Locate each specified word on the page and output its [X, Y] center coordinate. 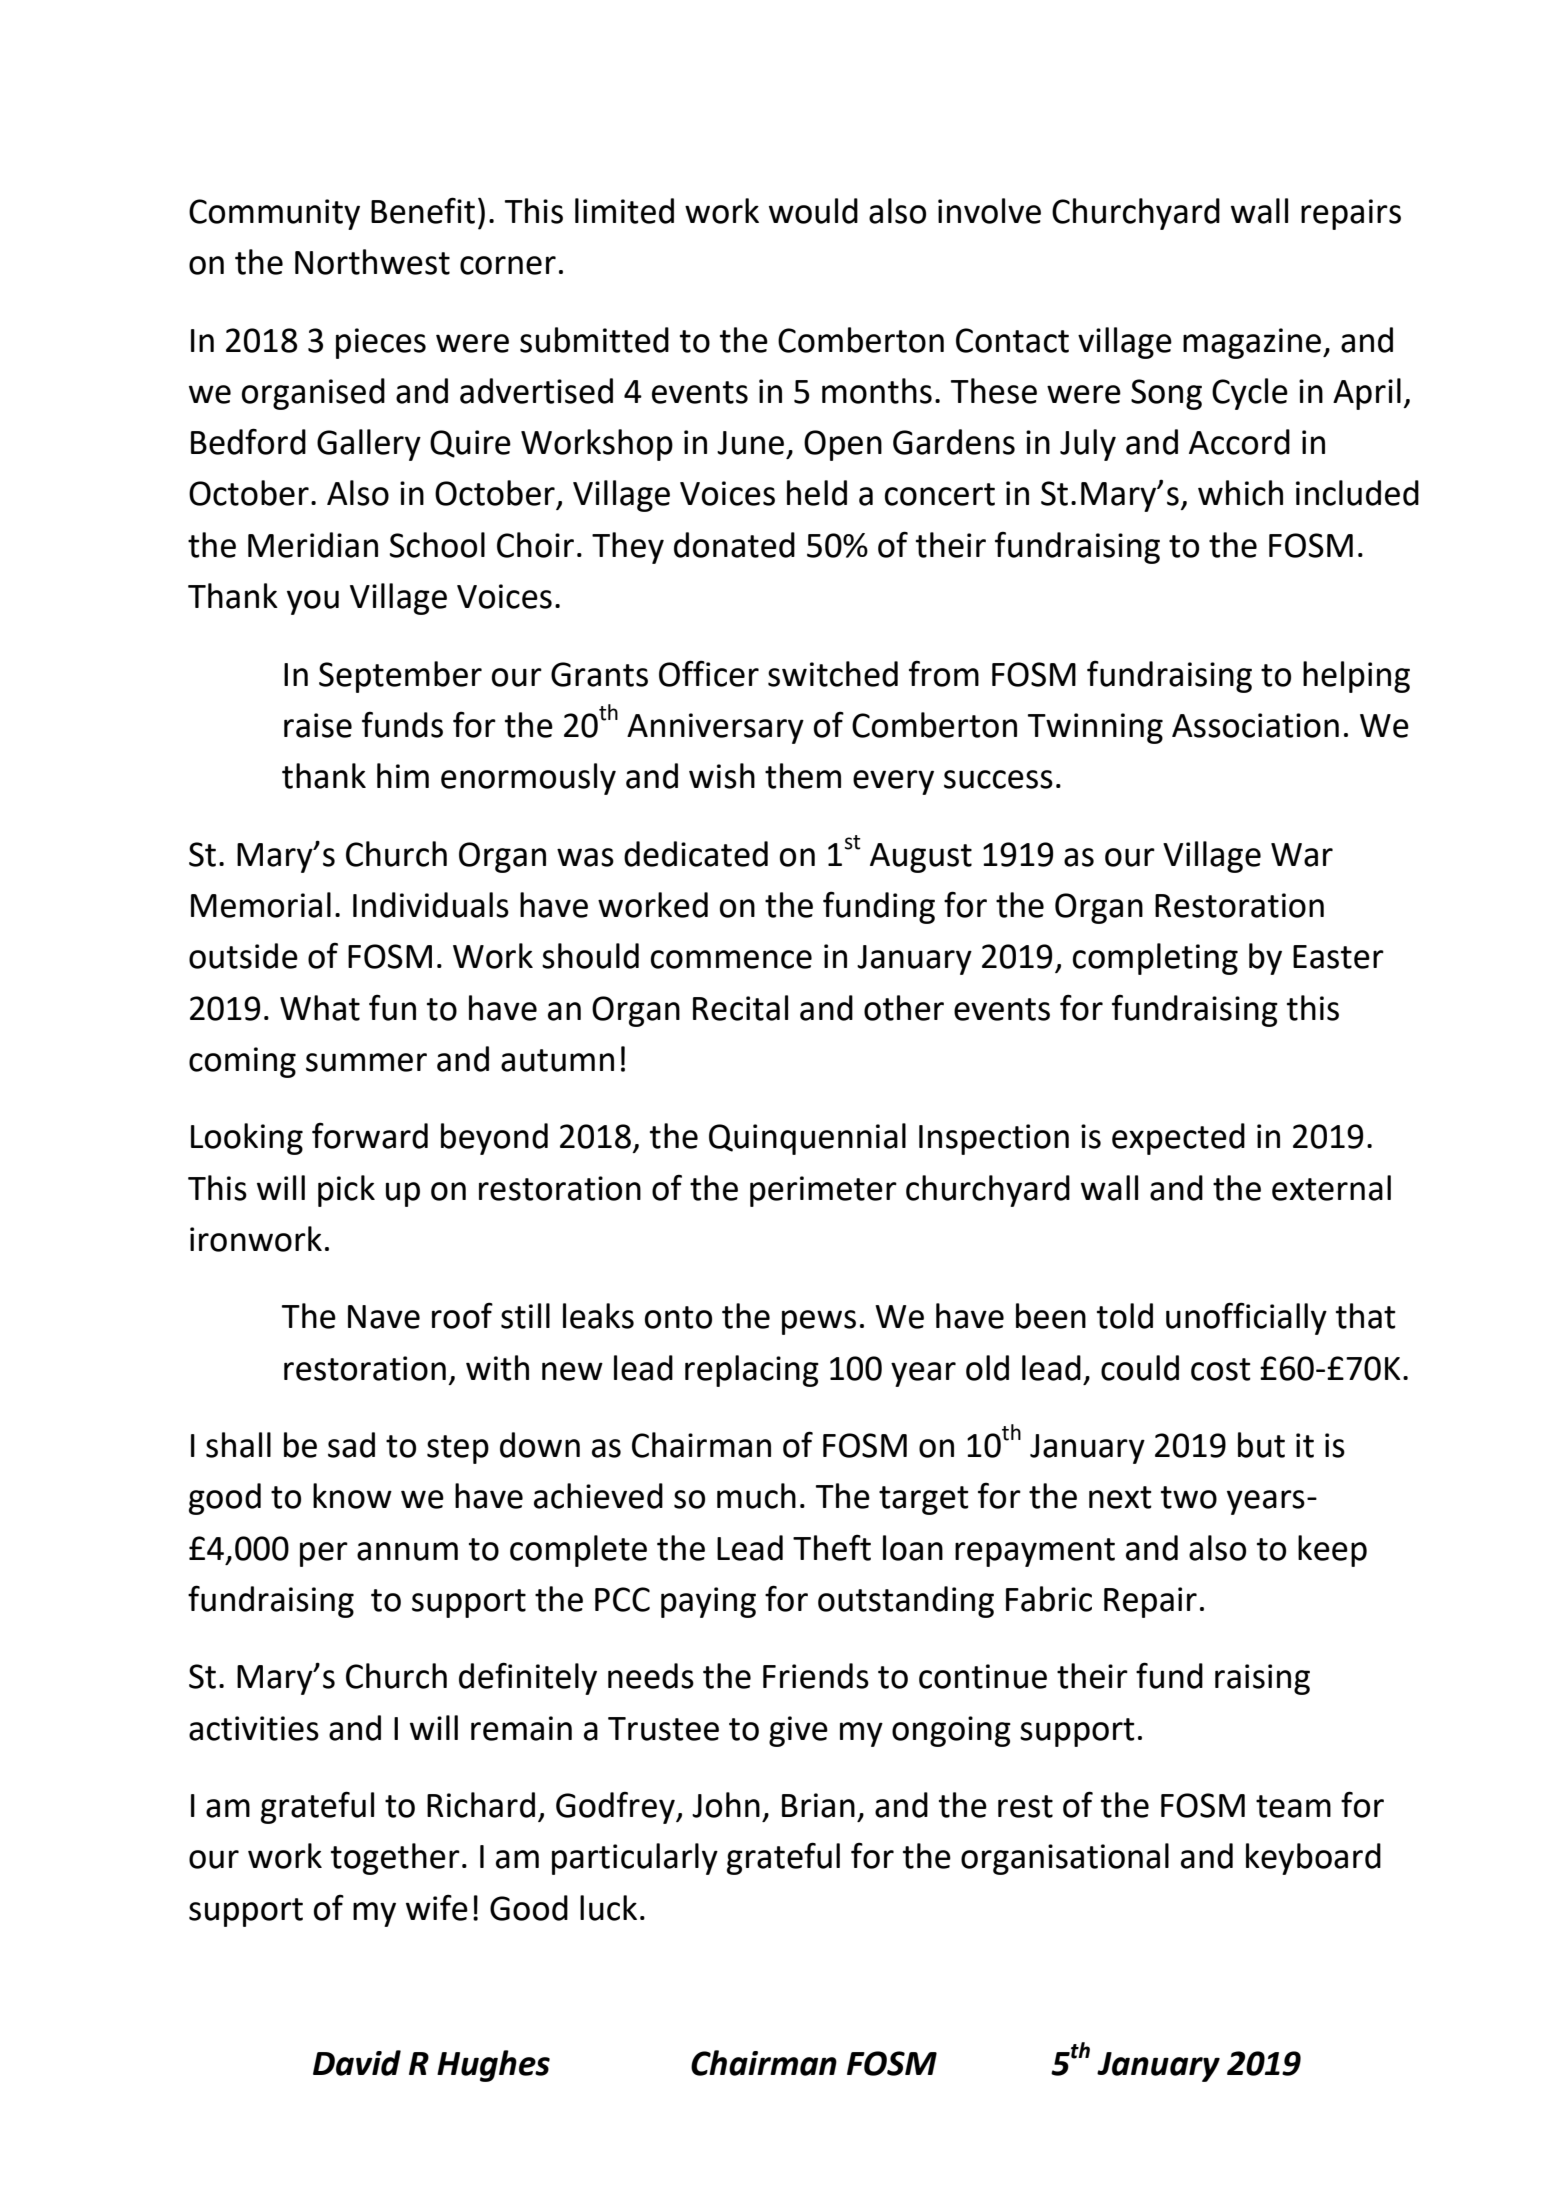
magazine [1253, 343]
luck [608, 1908]
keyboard [1313, 1859]
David [357, 2063]
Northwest [372, 262]
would [813, 211]
